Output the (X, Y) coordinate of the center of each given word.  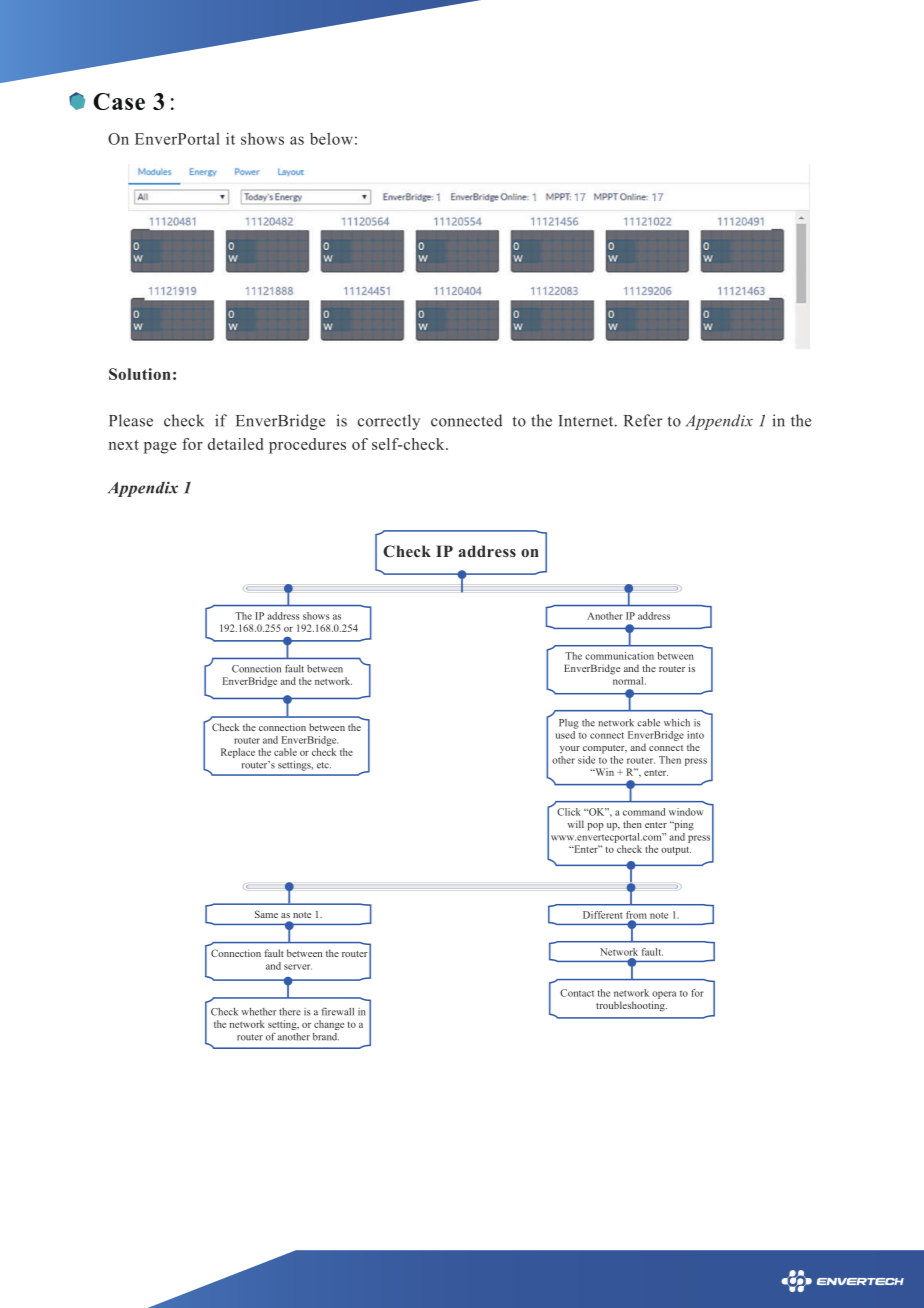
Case (119, 101)
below (331, 138)
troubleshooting (631, 1006)
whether (258, 1012)
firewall (338, 1011)
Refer (643, 420)
